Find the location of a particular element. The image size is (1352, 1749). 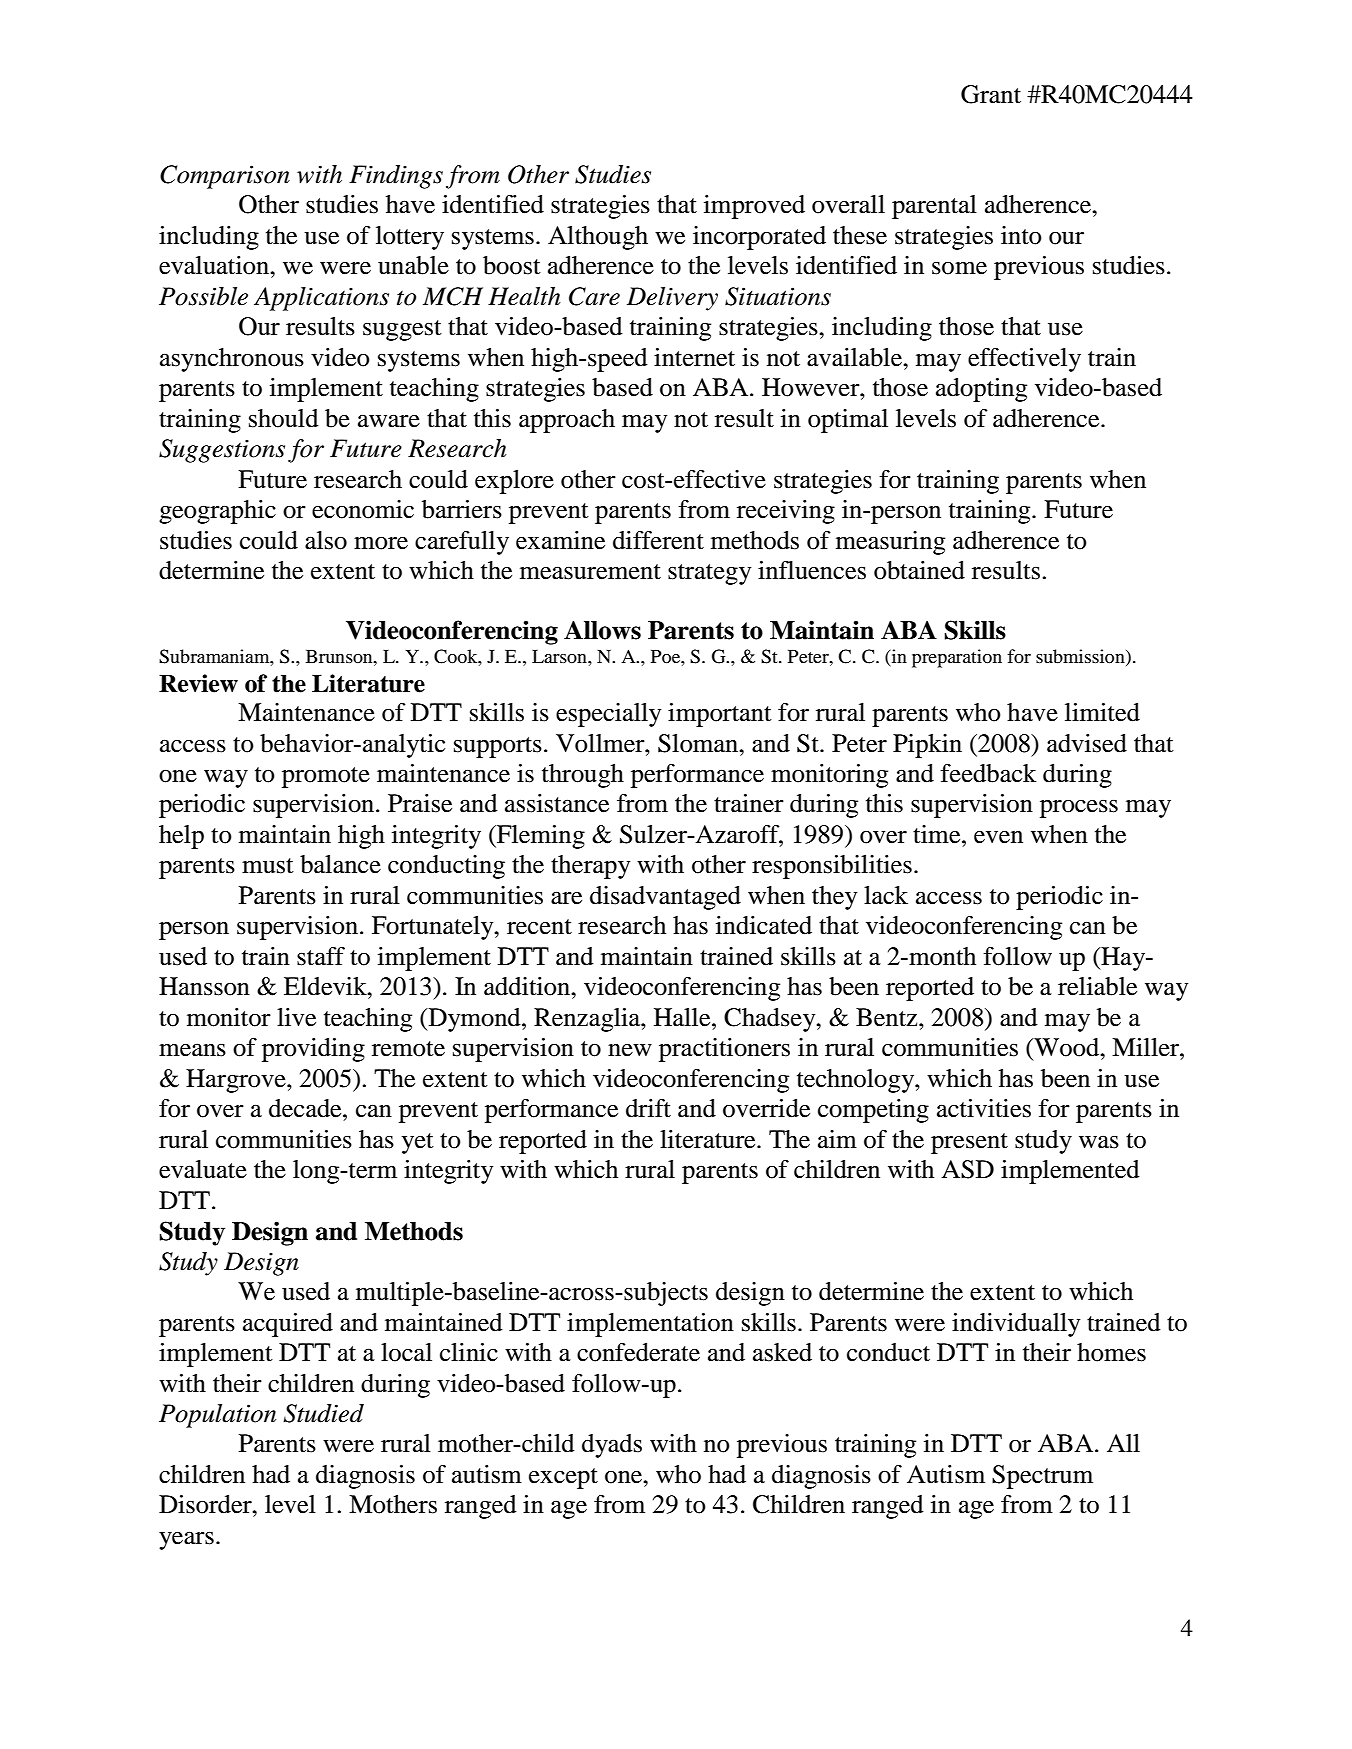

Disorder is located at coordinates (206, 1504).
